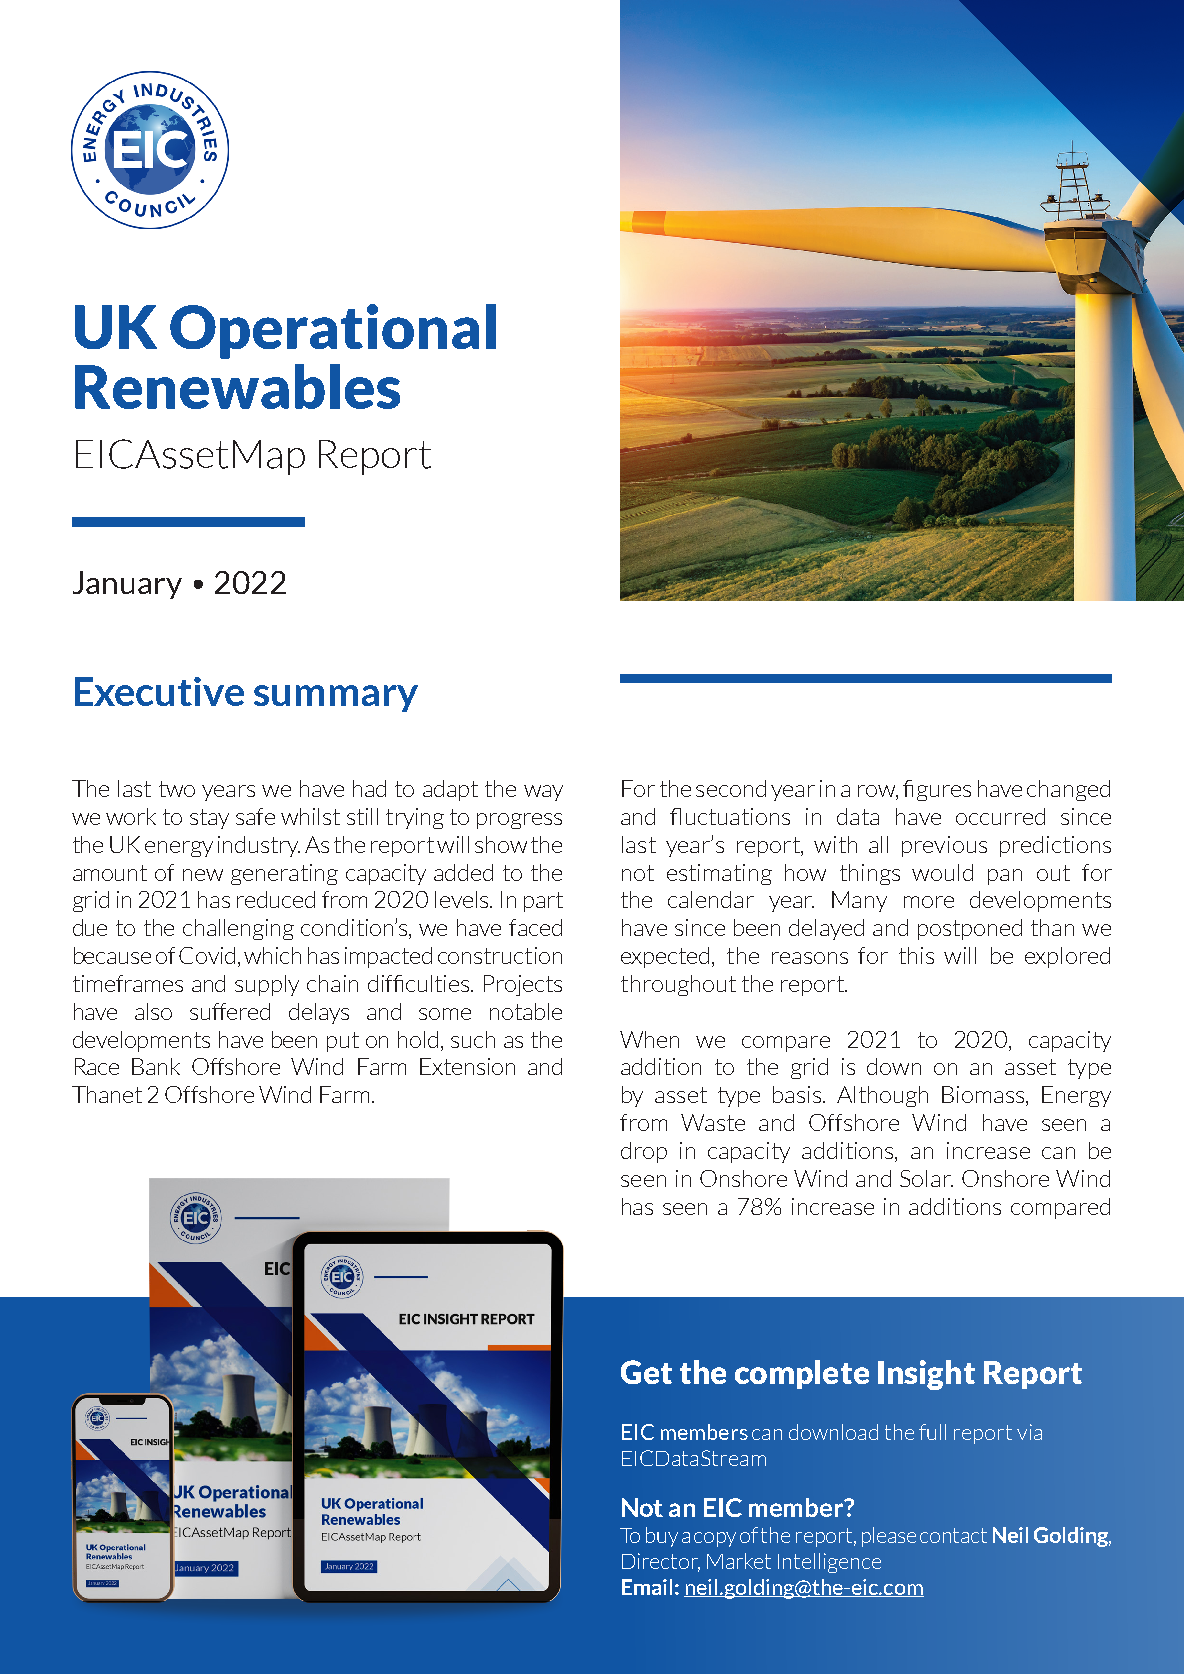 The height and width of the screenshot is (1674, 1184). Describe the element at coordinates (333, 331) in the screenshot. I see `Operational` at that location.
